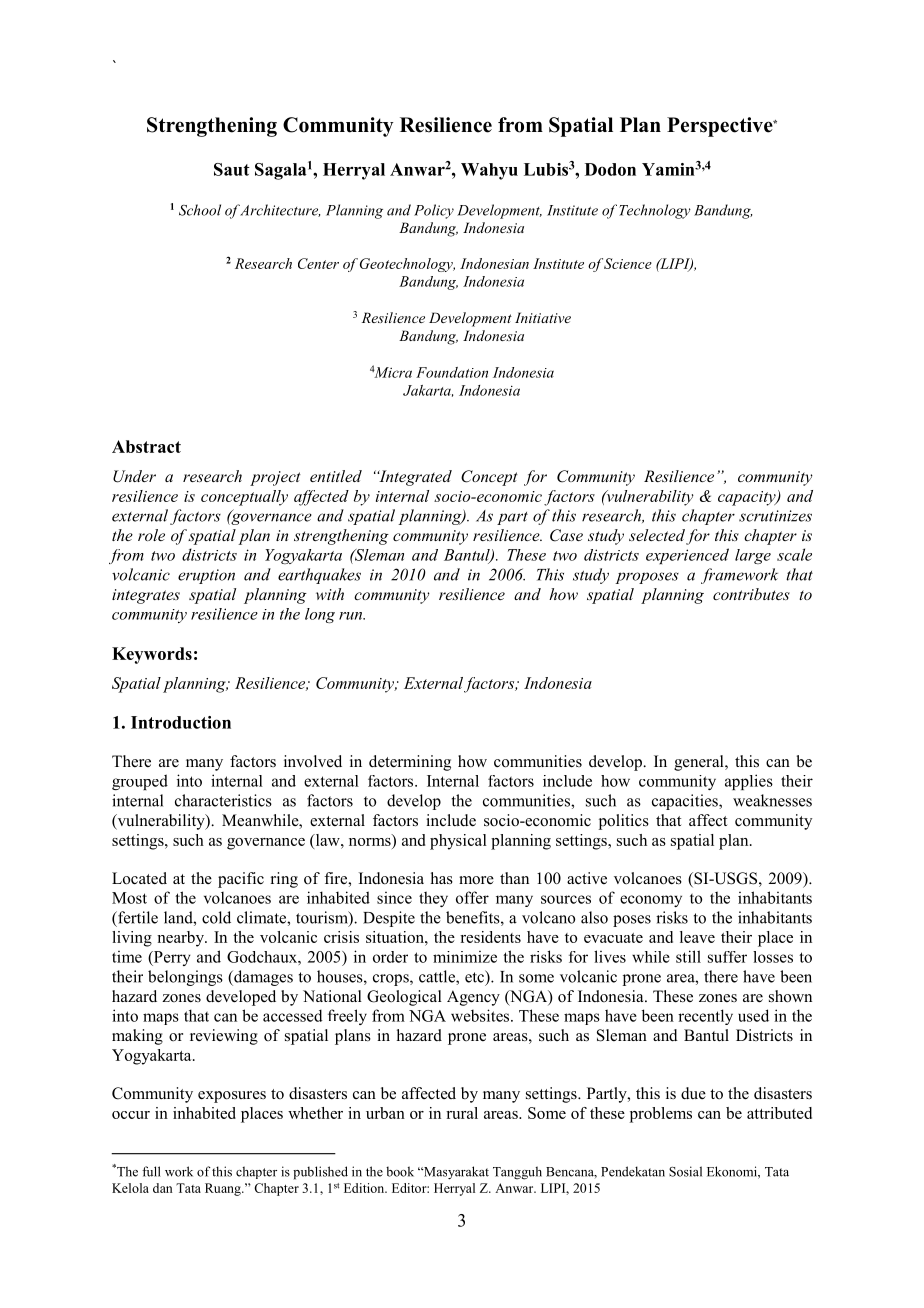 Image resolution: width=924 pixels, height=1308 pixels. What do you see at coordinates (151, 1171) in the screenshot?
I see `full` at bounding box center [151, 1171].
